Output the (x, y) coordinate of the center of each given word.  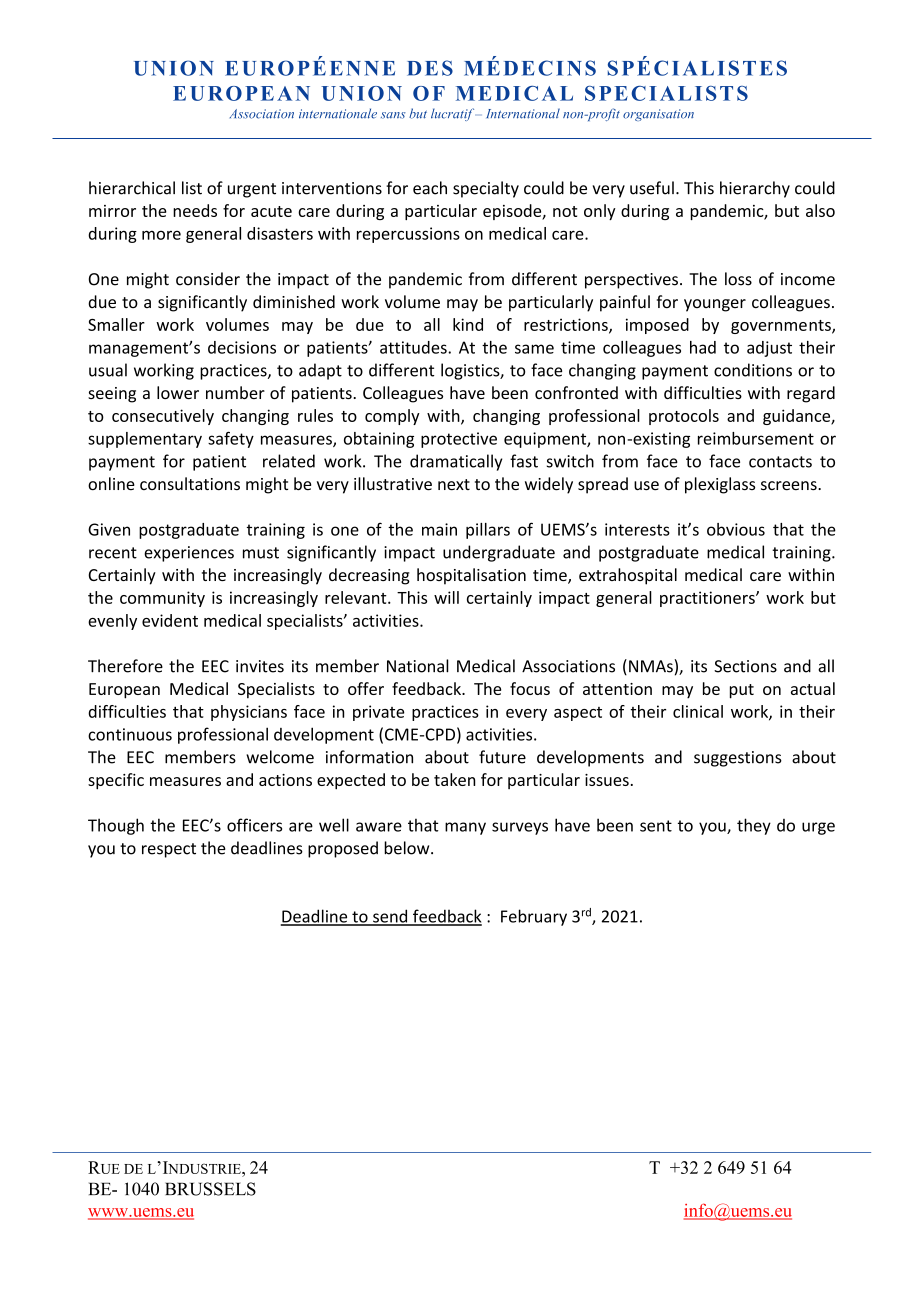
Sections (745, 666)
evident (170, 620)
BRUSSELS (210, 1189)
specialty (486, 189)
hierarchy (755, 189)
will (446, 597)
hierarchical (132, 188)
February (534, 917)
